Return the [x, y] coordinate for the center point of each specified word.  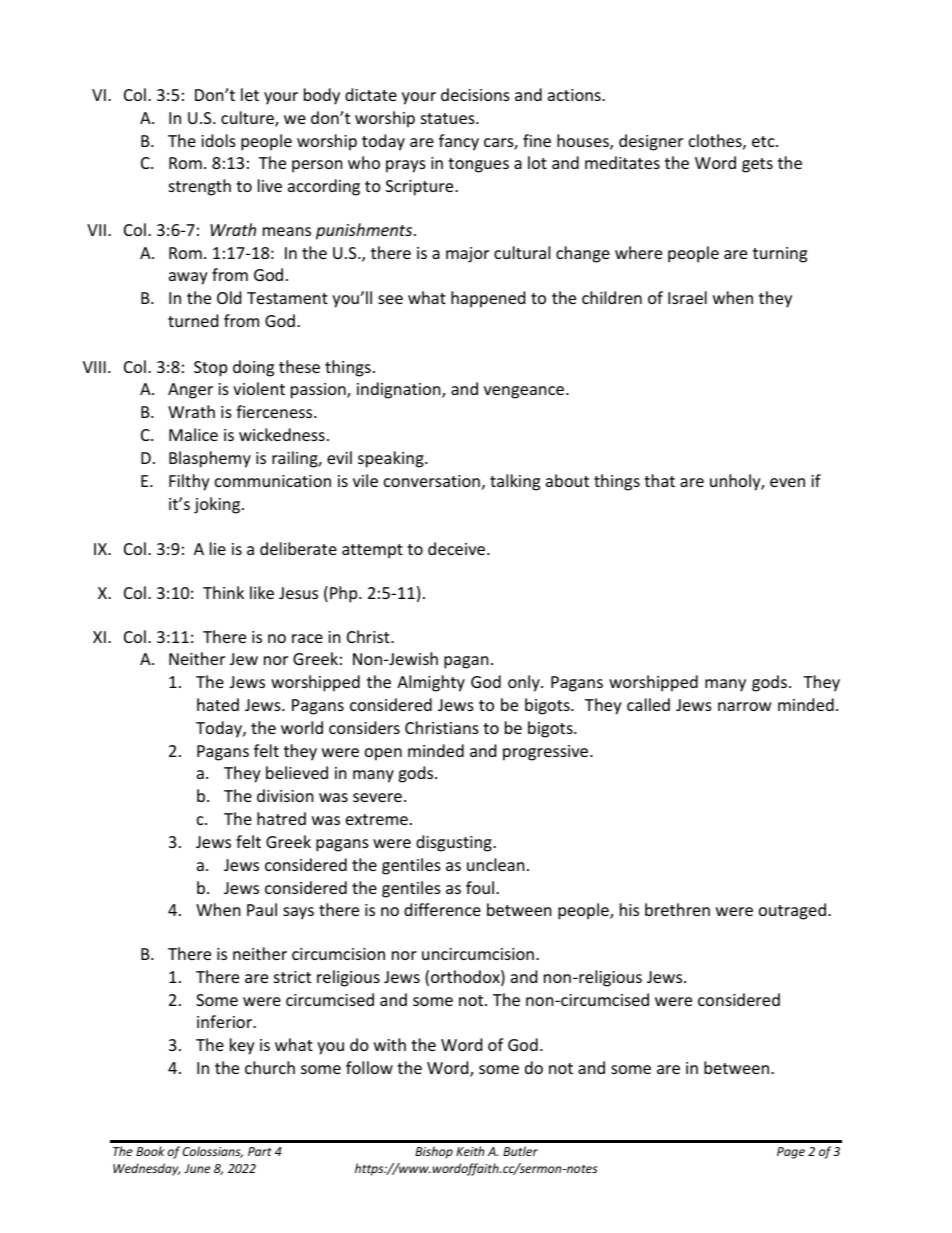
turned [193, 320]
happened [488, 299]
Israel [687, 297]
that [659, 480]
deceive [458, 548]
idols [218, 140]
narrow [745, 706]
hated [218, 704]
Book [150, 1151]
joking [218, 505]
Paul [262, 909]
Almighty [431, 683]
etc [764, 141]
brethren [677, 909]
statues [449, 118]
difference [442, 909]
